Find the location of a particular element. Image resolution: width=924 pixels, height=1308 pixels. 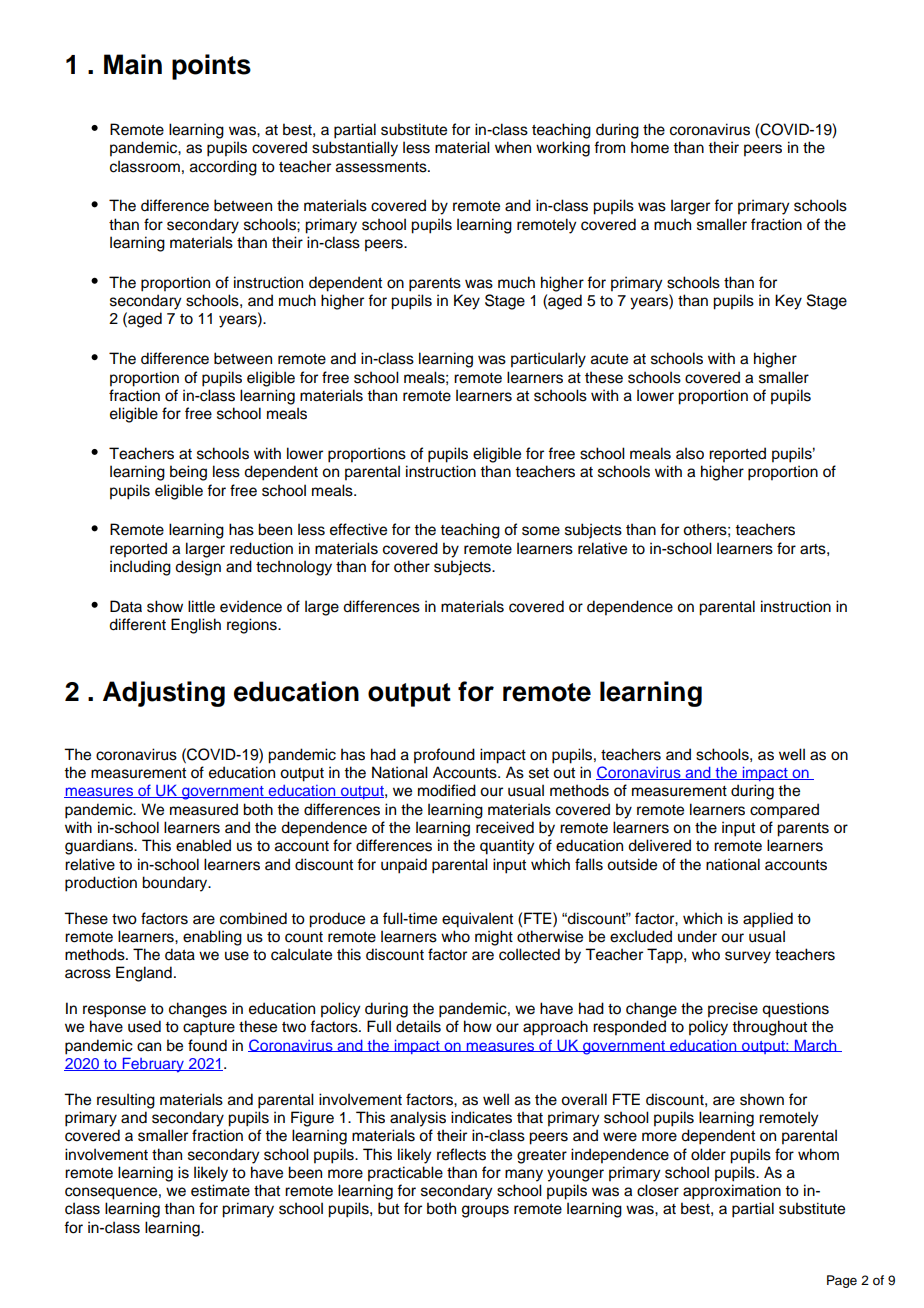

Adjusting is located at coordinates (164, 694).
